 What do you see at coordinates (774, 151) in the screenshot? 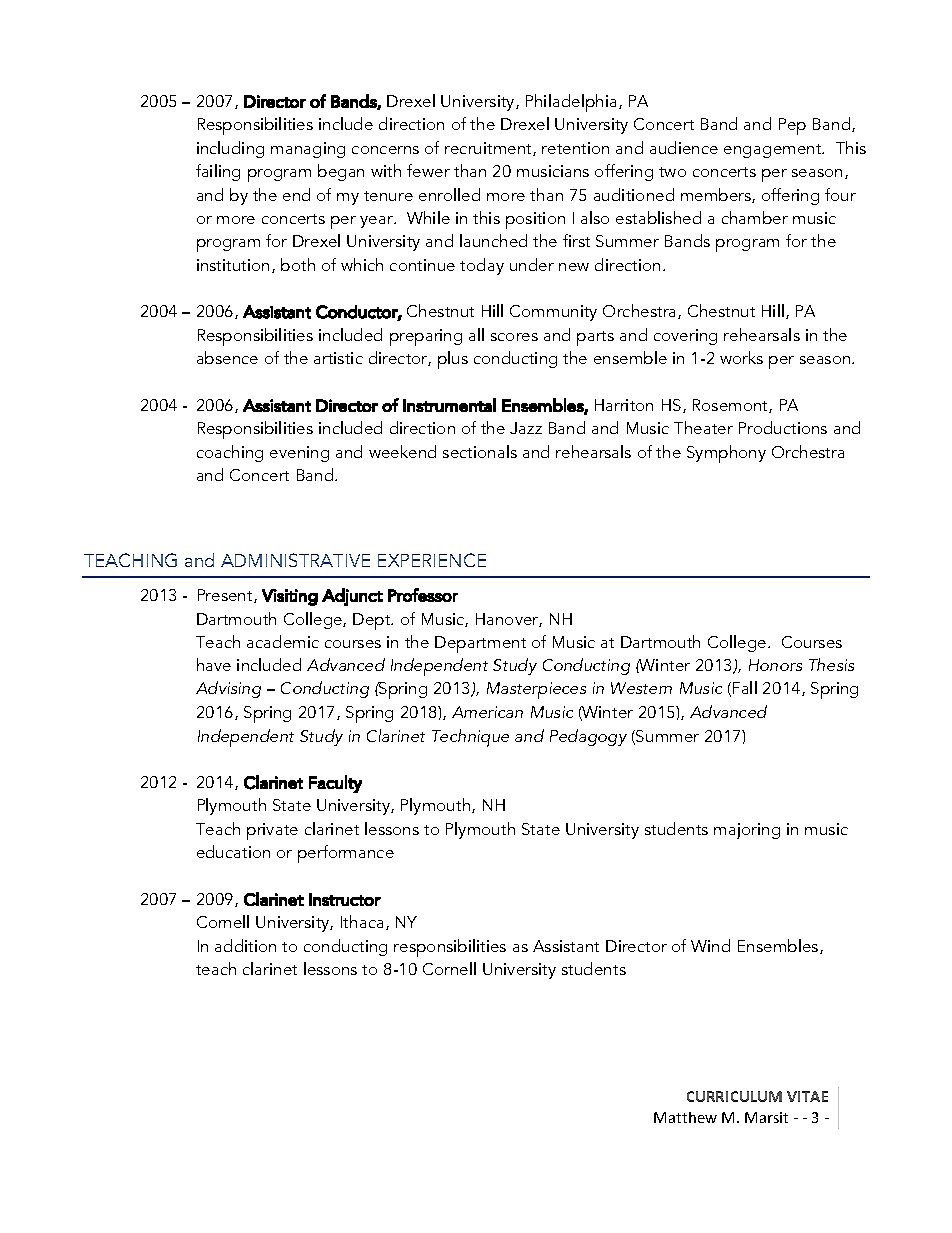
I see `engagement` at bounding box center [774, 151].
